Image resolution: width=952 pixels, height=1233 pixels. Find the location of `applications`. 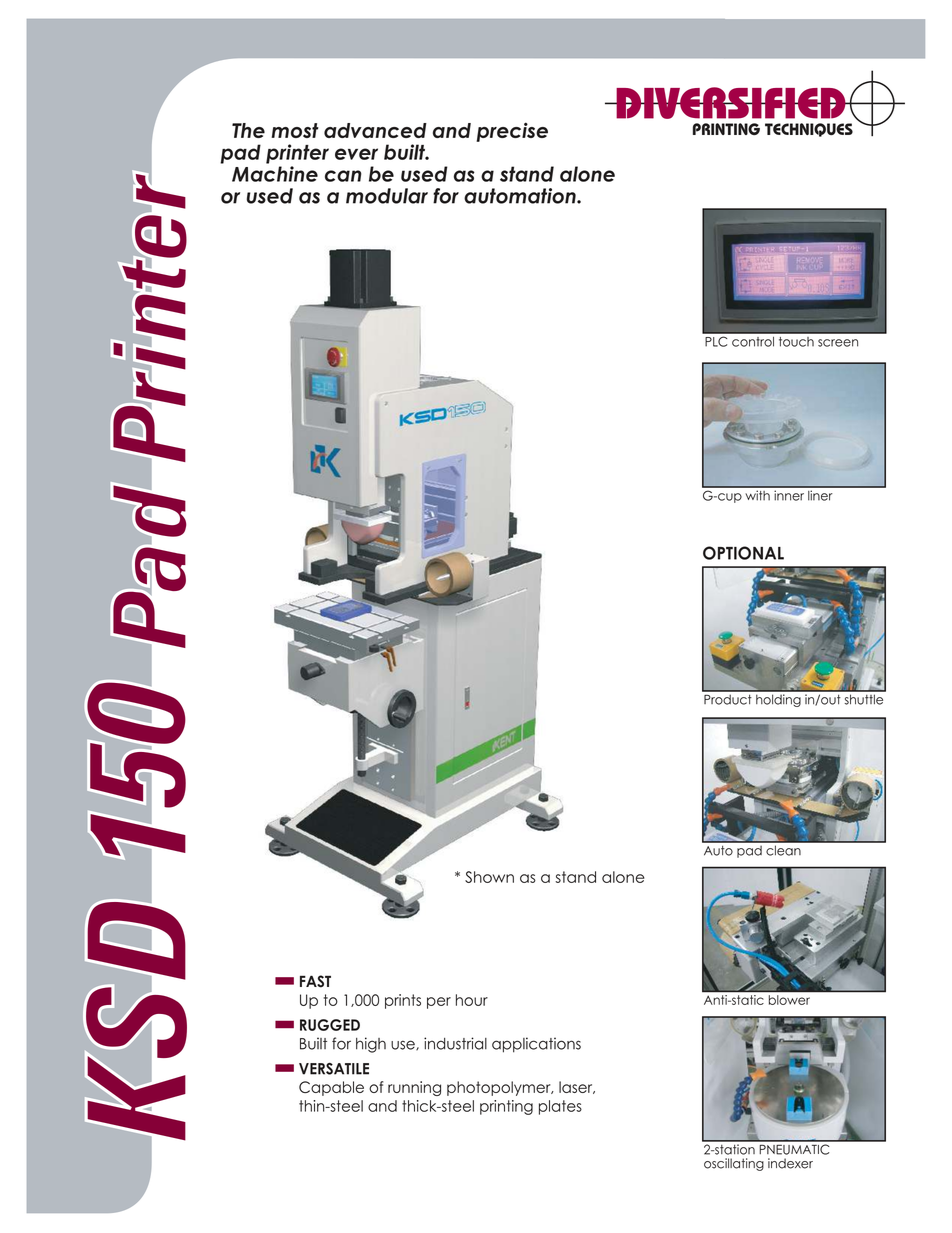

applications is located at coordinates (536, 1045).
